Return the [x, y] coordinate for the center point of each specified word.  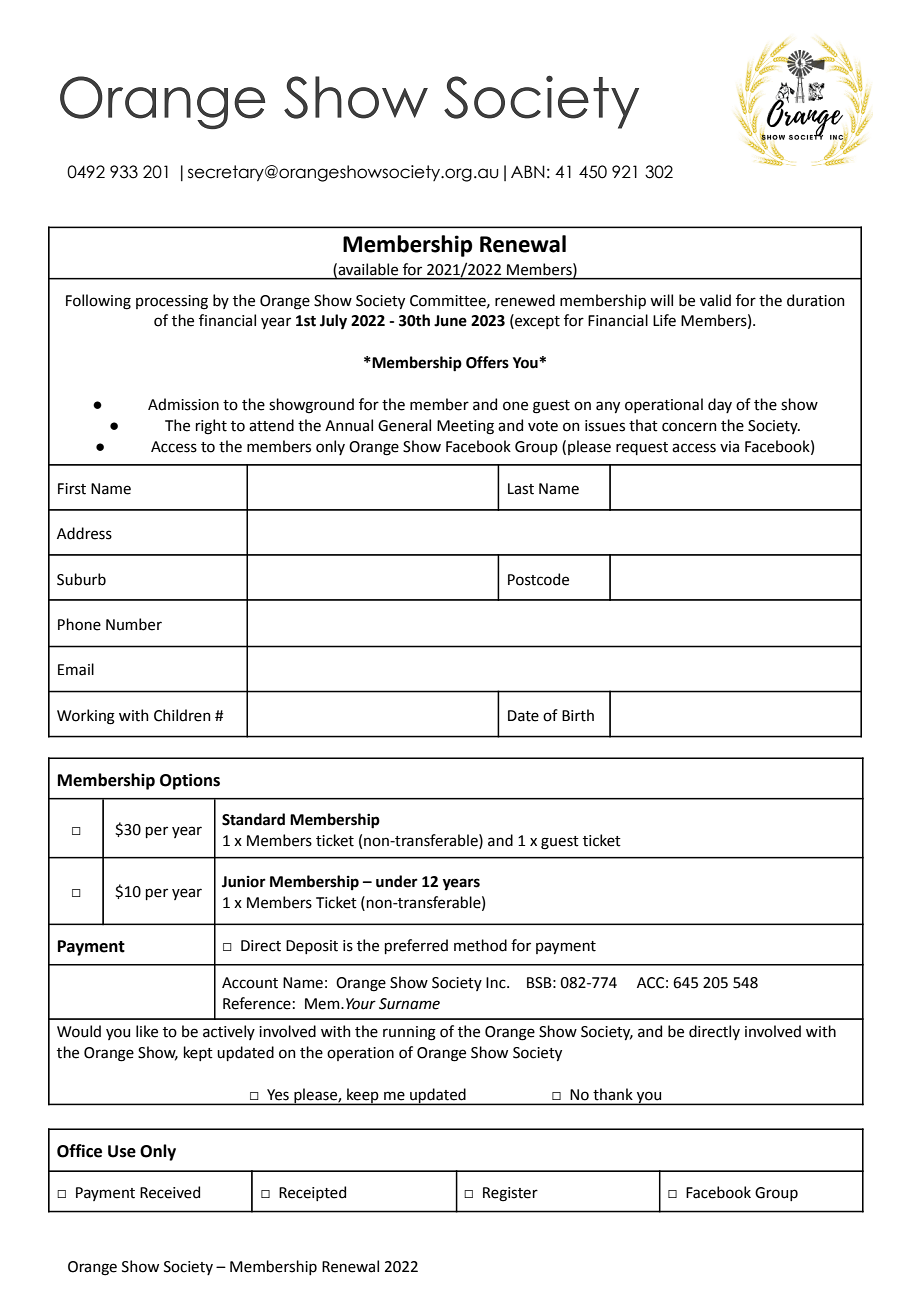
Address [84, 533]
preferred [416, 946]
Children [182, 715]
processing [172, 302]
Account [250, 983]
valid [715, 300]
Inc [497, 983]
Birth [578, 715]
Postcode [538, 579]
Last [521, 489]
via [729, 447]
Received [170, 1192]
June [450, 321]
